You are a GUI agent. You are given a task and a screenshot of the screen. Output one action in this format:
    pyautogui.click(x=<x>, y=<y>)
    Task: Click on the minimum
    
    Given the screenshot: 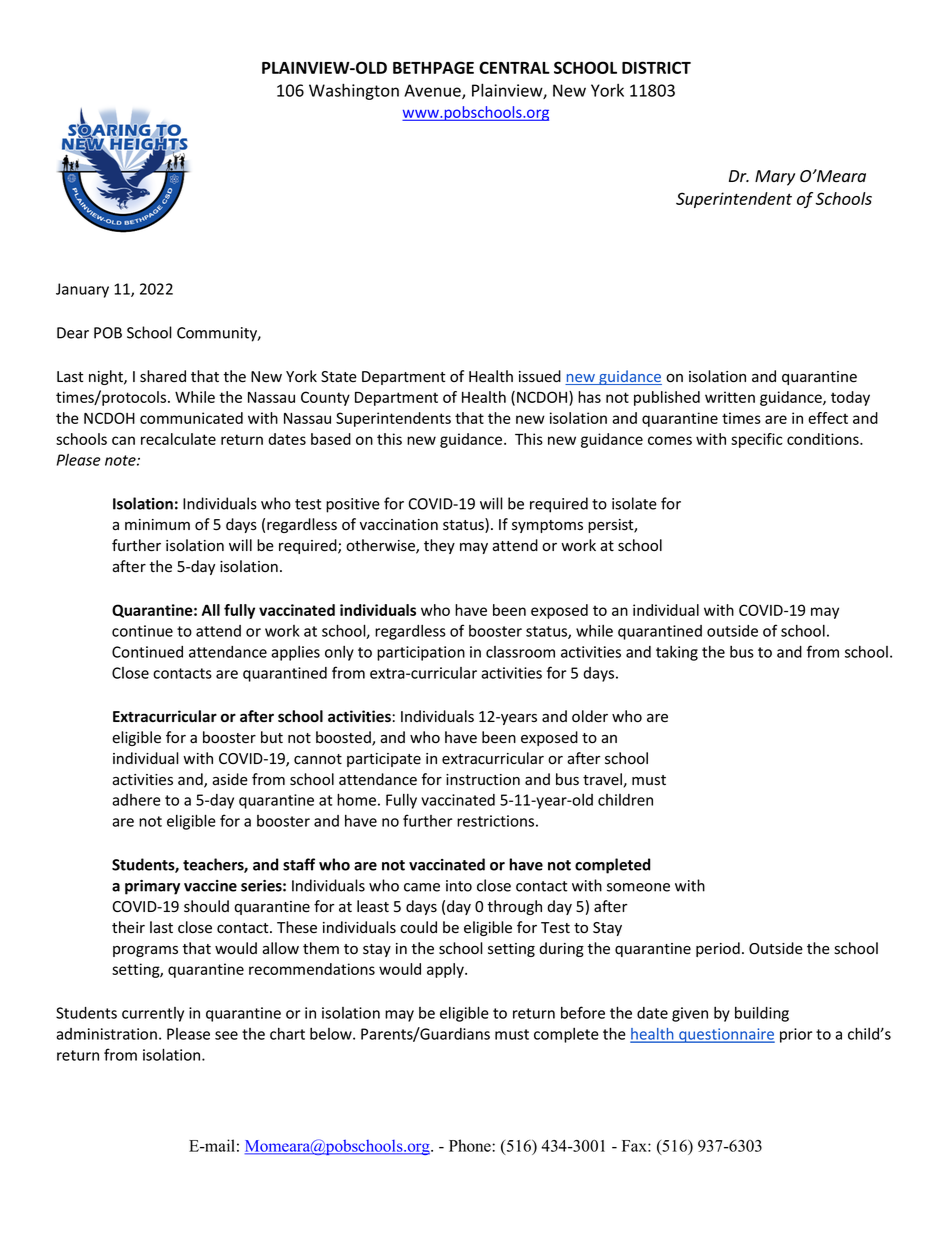 What is the action you would take?
    pyautogui.click(x=157, y=524)
